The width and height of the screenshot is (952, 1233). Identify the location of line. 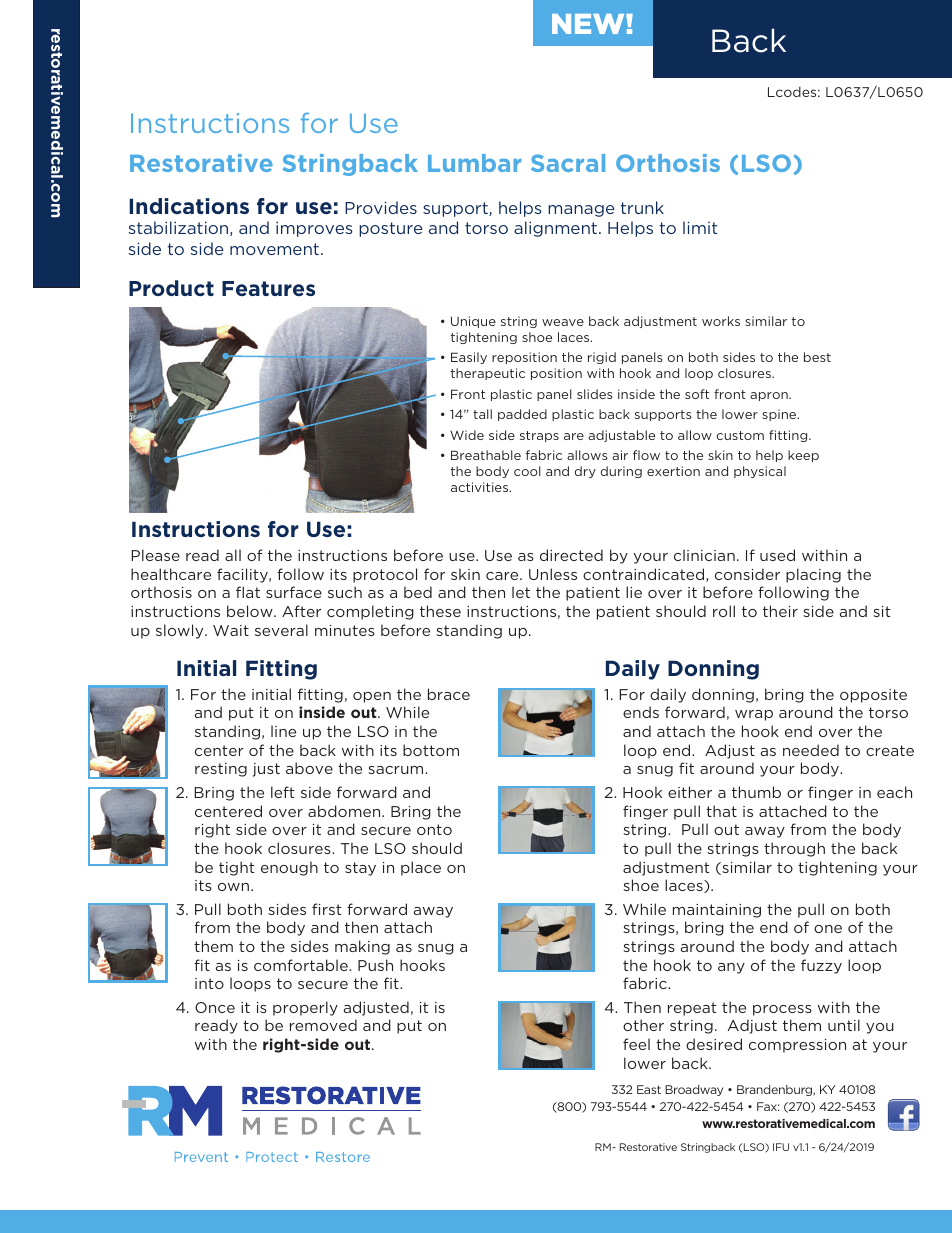
(283, 731).
